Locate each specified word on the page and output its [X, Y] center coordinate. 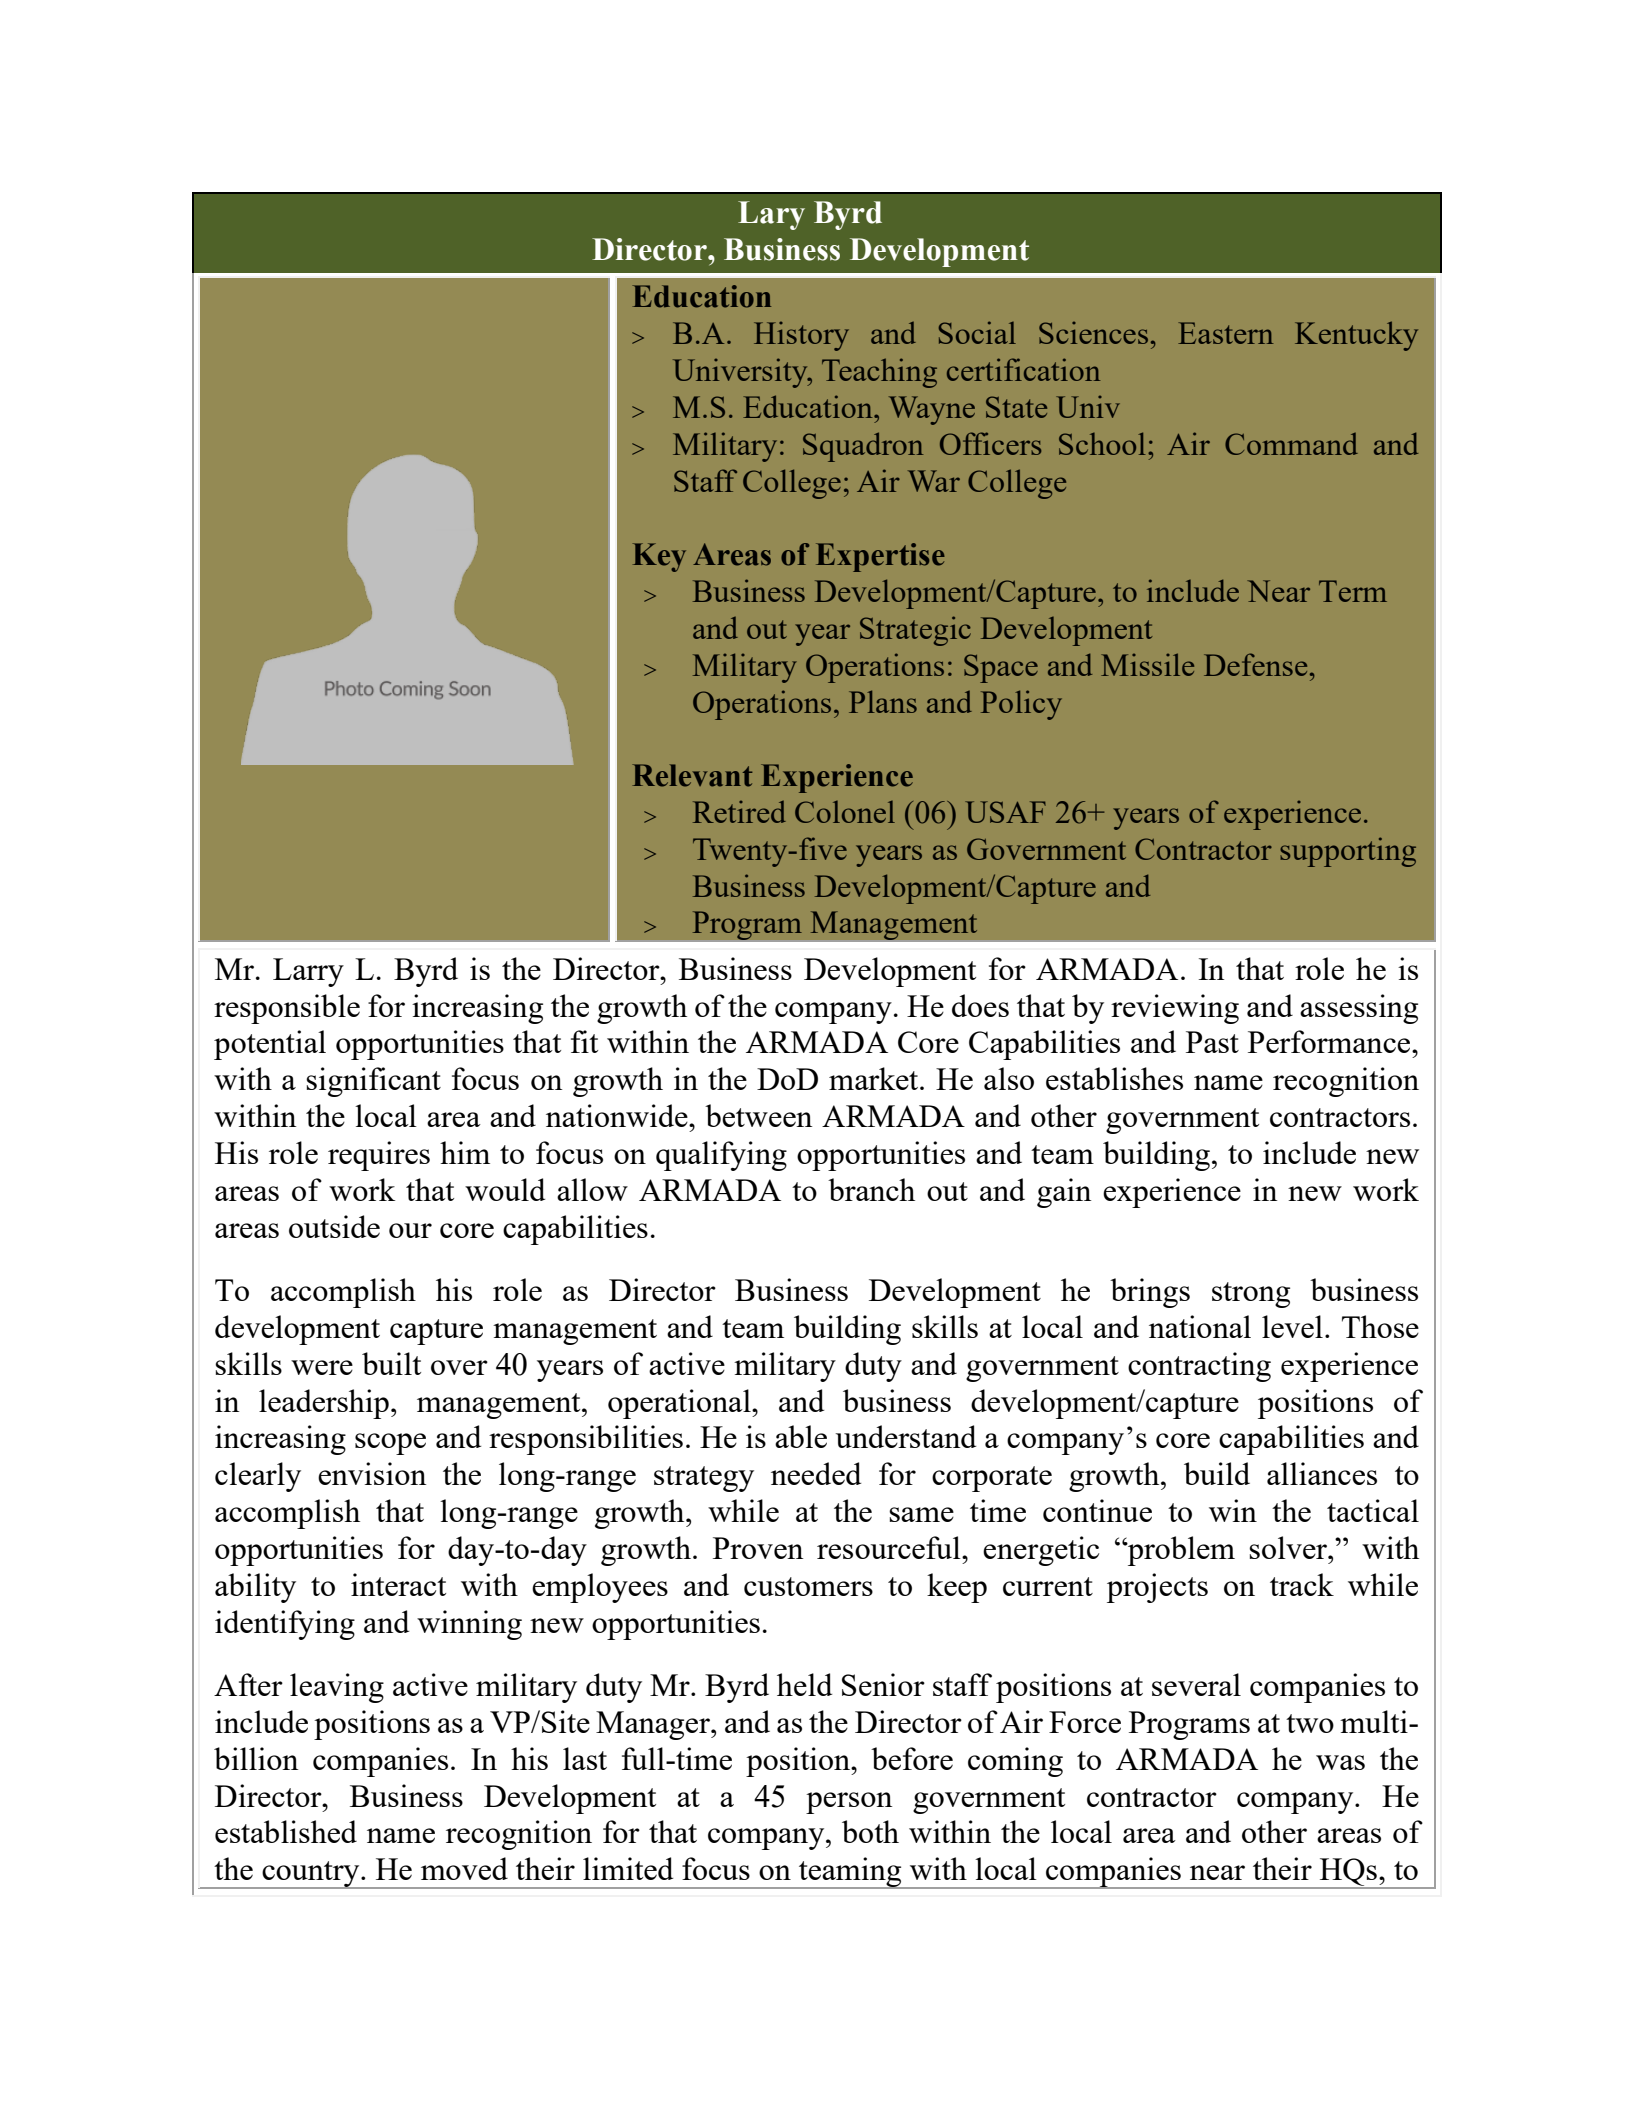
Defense [1255, 664]
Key [659, 557]
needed [816, 1473]
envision [372, 1473]
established [286, 1831]
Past [1212, 1042]
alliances [1322, 1473]
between [758, 1115]
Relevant [692, 775]
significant [373, 1082]
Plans [883, 701]
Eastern [1225, 333]
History [801, 336]
